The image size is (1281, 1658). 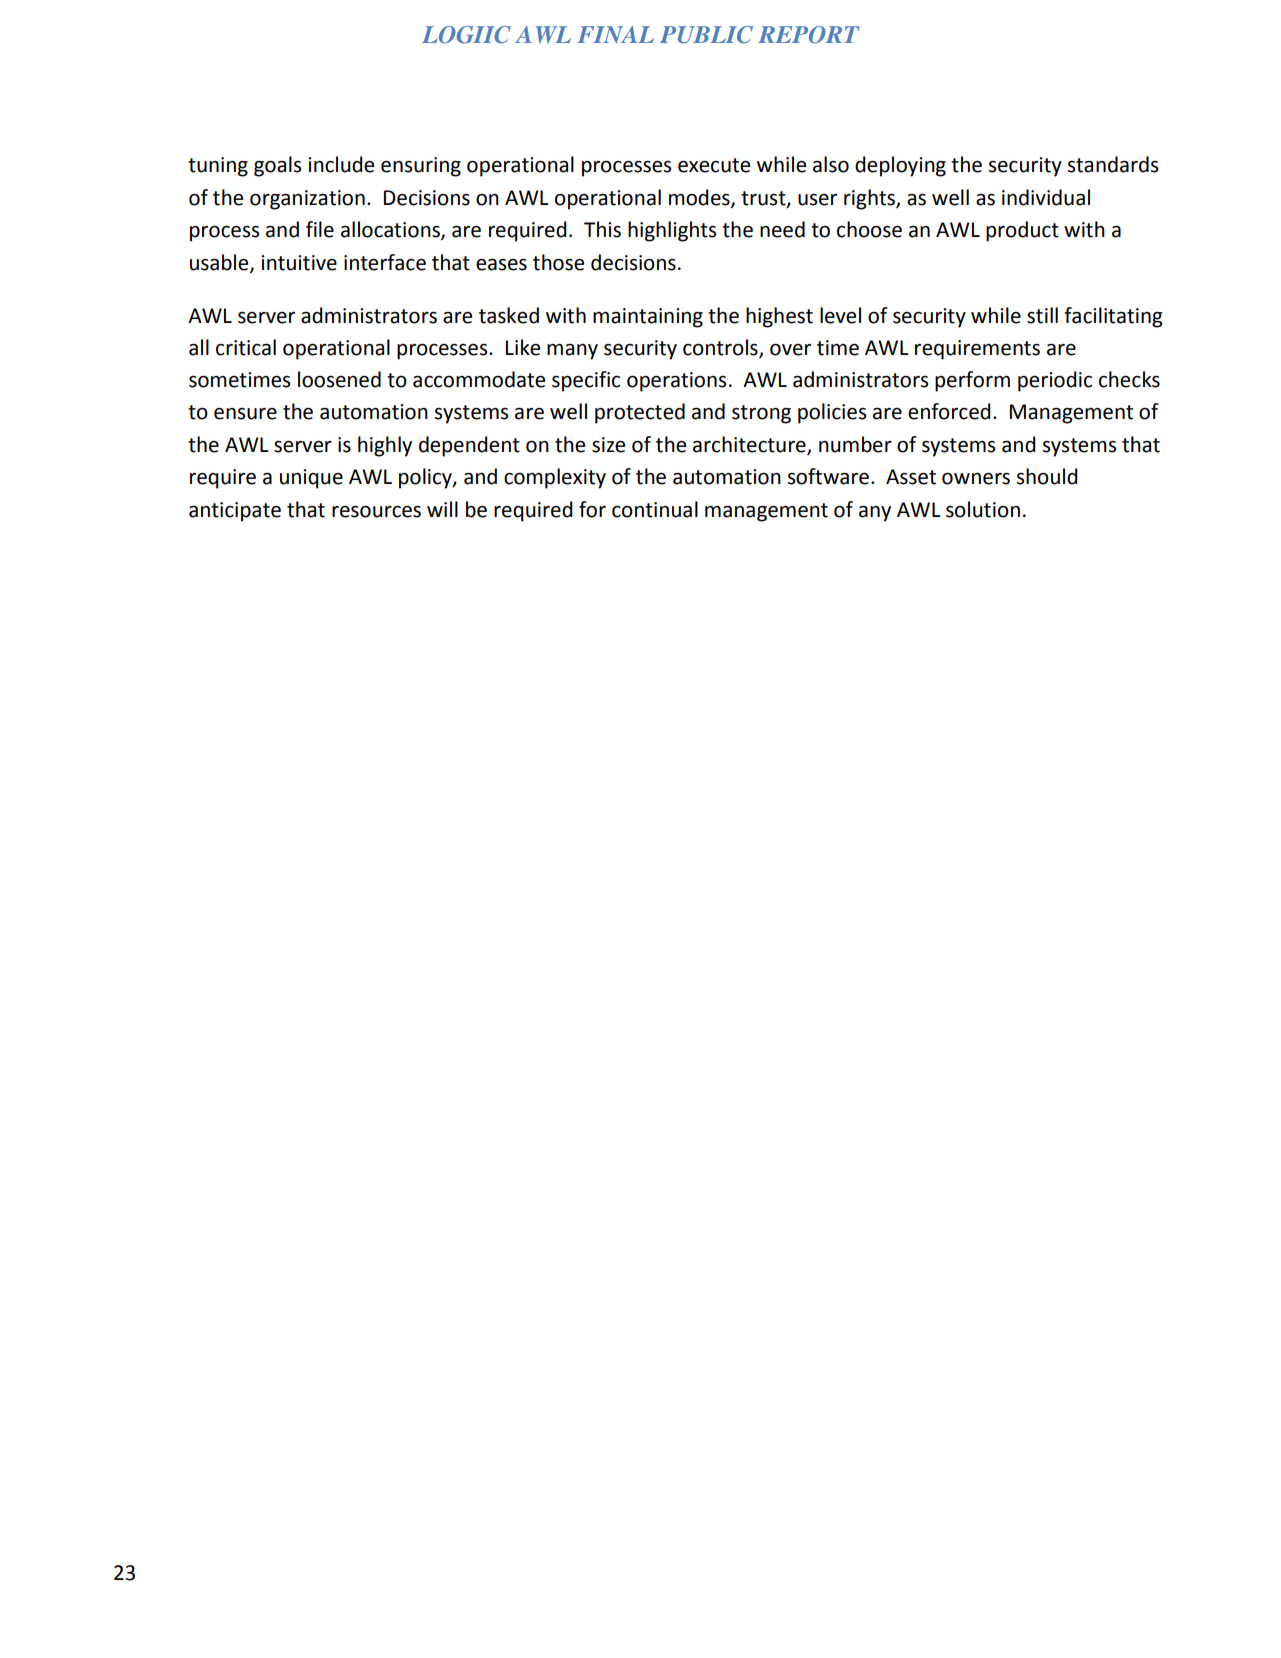 I want to click on REPORT, so click(x=808, y=35).
